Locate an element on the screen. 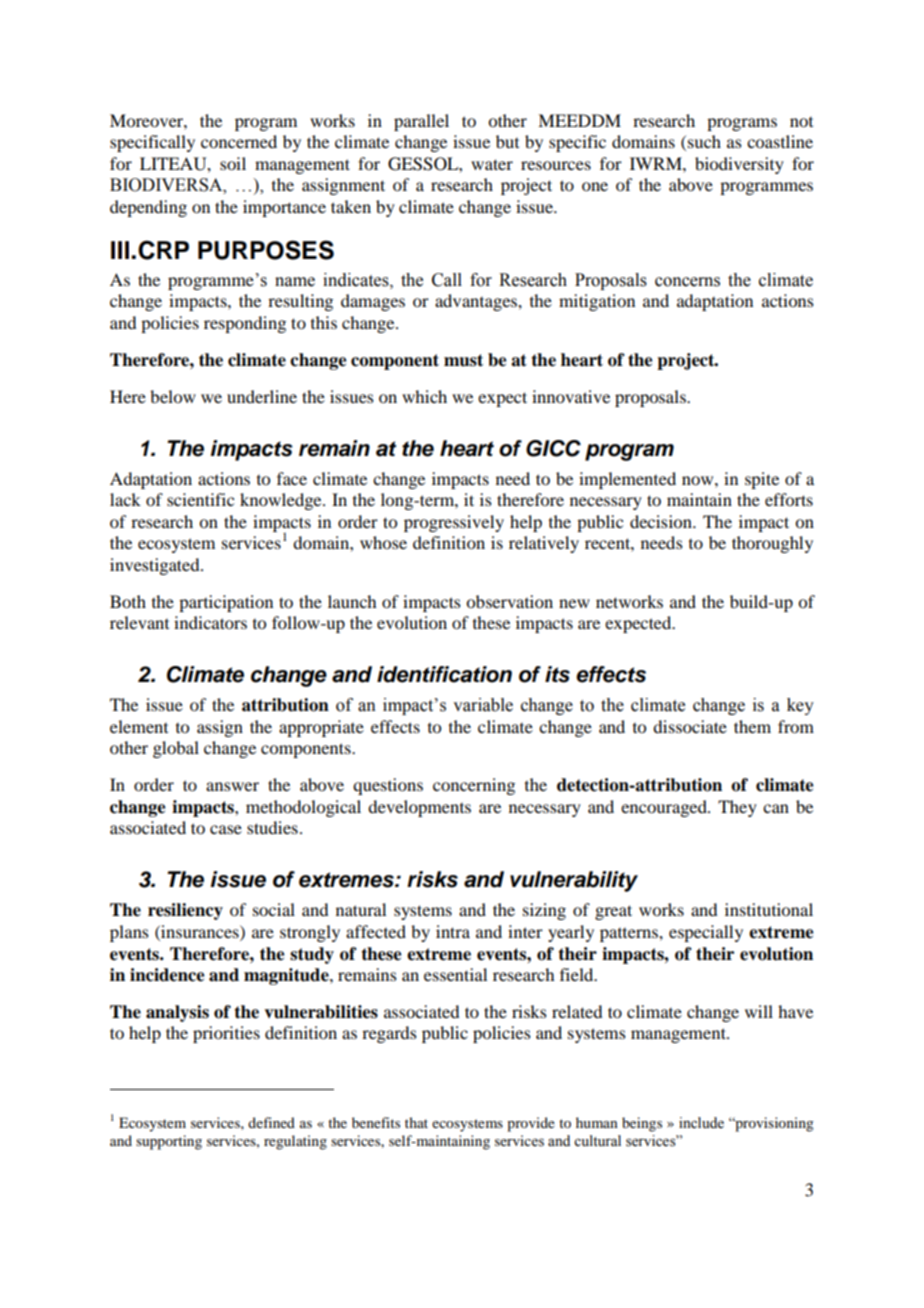 The height and width of the screenshot is (1308, 924). institutional is located at coordinates (769, 909).
